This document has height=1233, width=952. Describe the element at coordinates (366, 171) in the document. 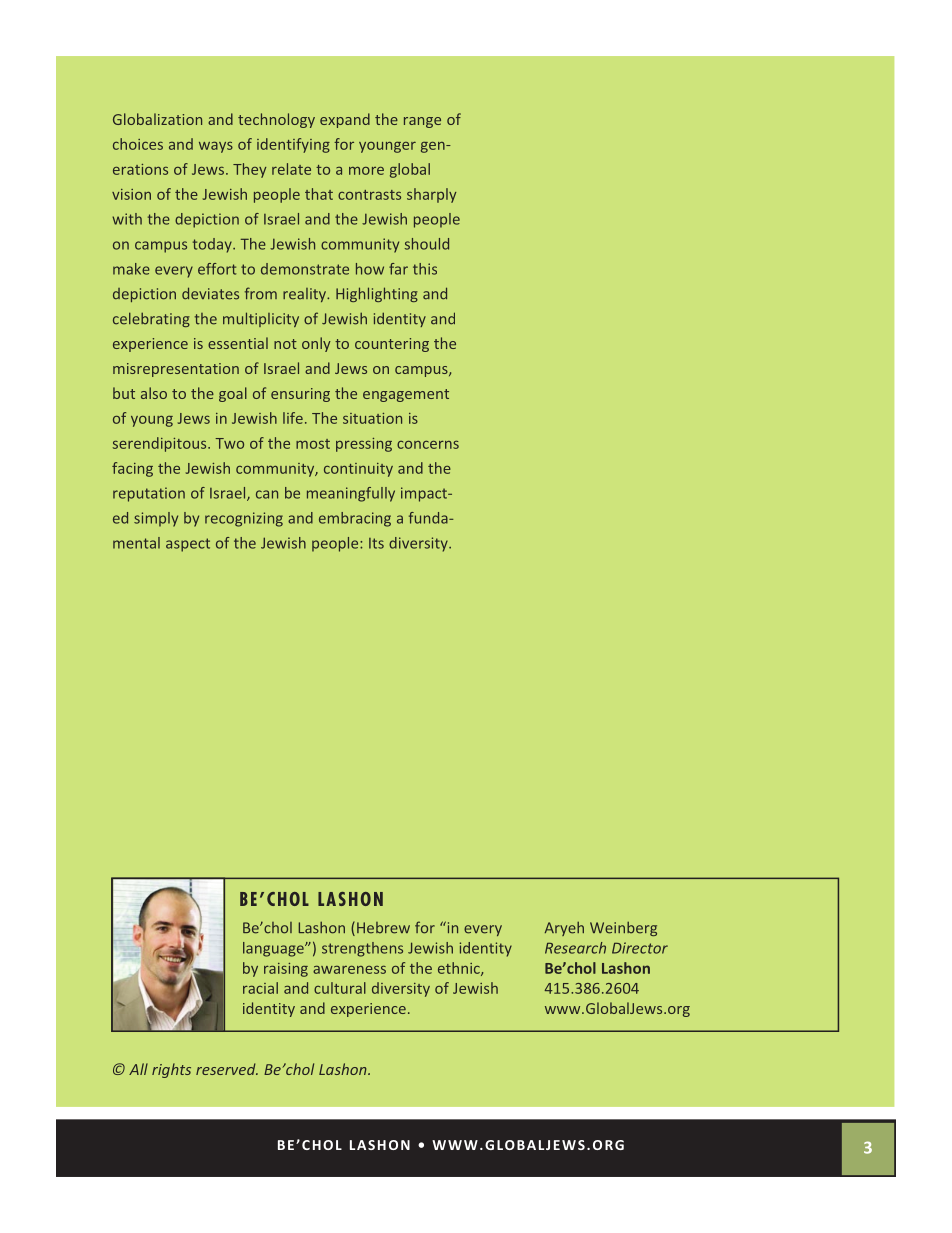

I see `more` at that location.
